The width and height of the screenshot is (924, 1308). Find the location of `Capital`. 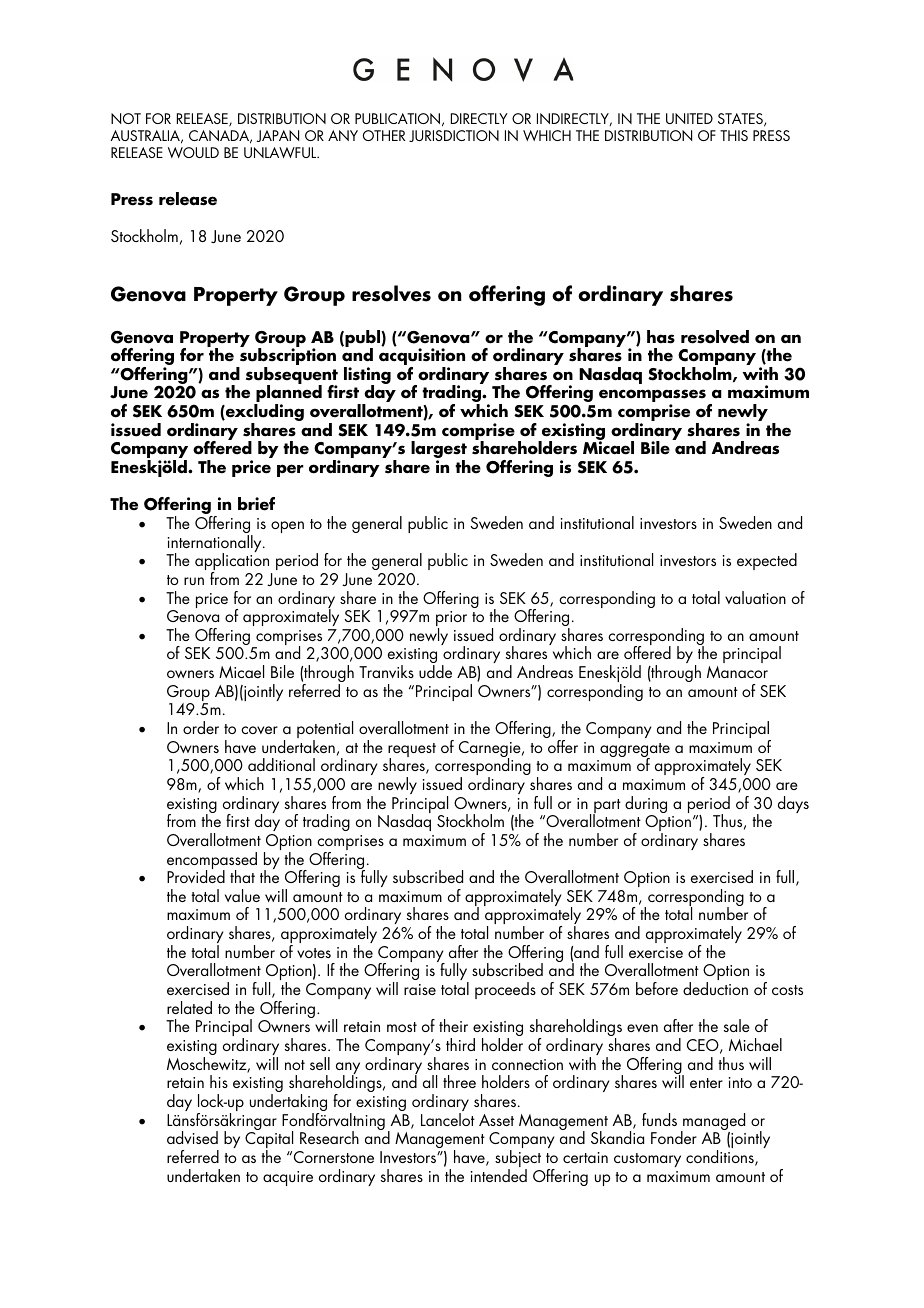

Capital is located at coordinates (269, 1140).
